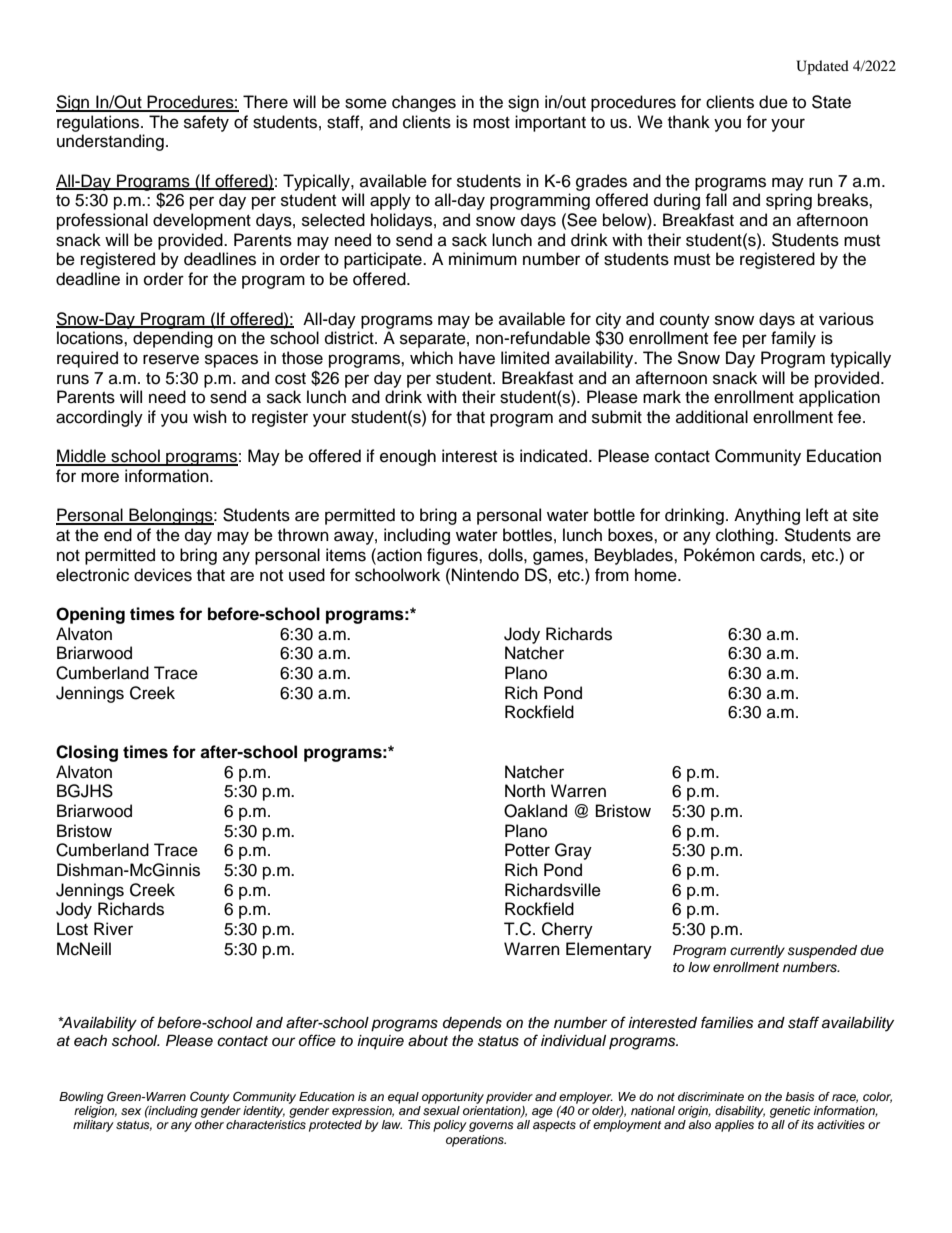 The width and height of the screenshot is (952, 1233). Describe the element at coordinates (209, 1124) in the screenshot. I see `other` at that location.
